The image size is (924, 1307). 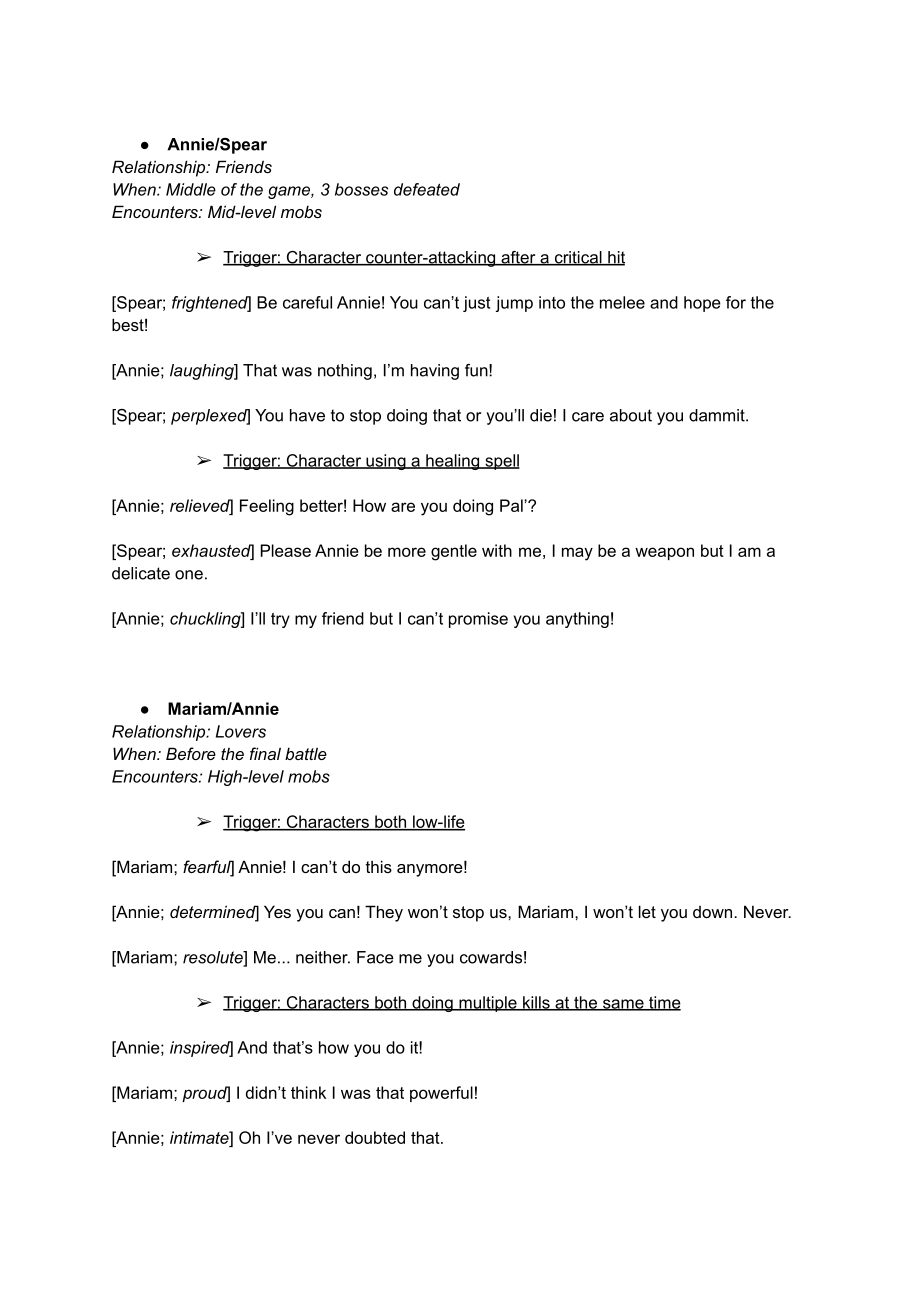 I want to click on defeated, so click(x=427, y=189).
